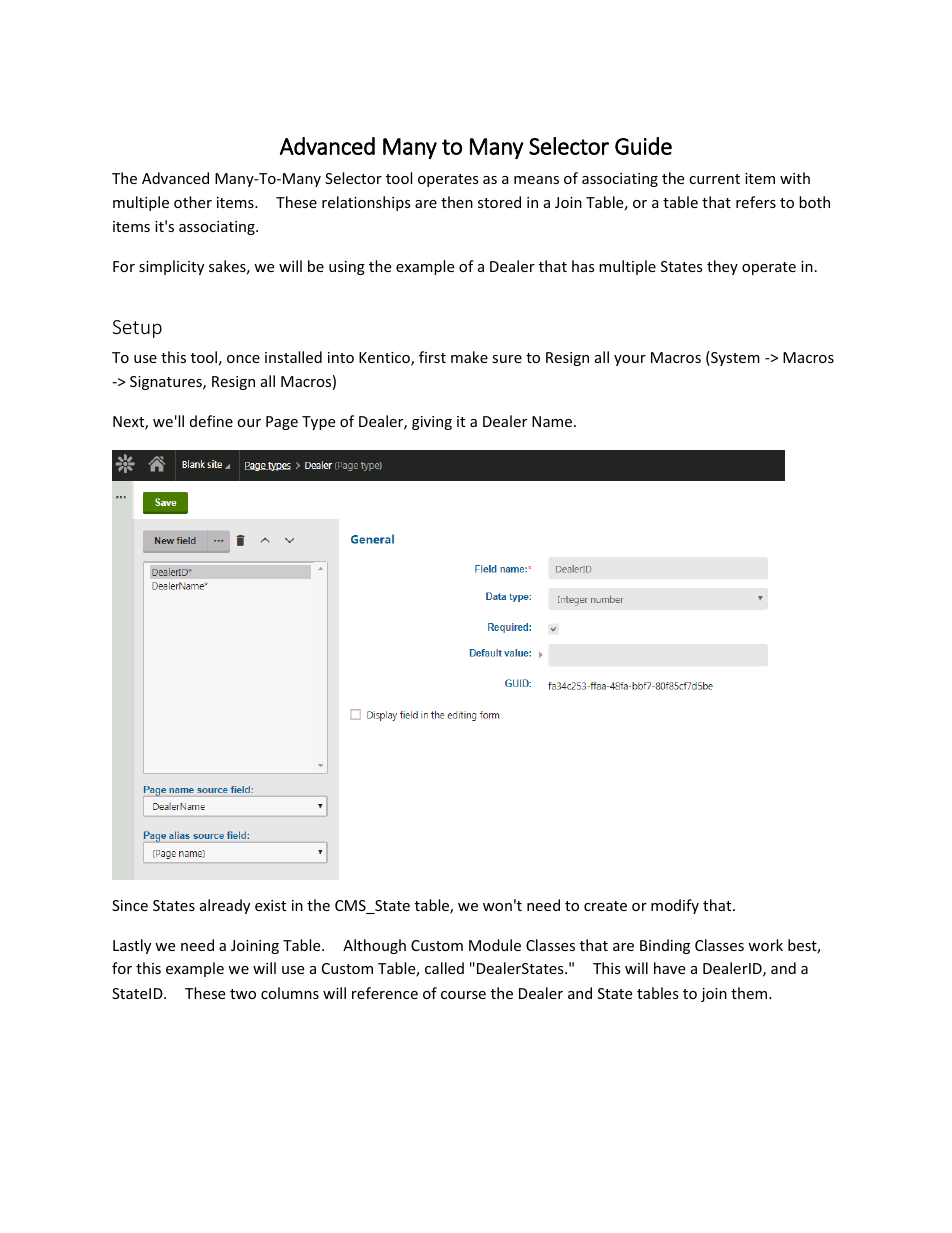 This document has height=1233, width=952. Describe the element at coordinates (225, 906) in the document. I see `already` at that location.
